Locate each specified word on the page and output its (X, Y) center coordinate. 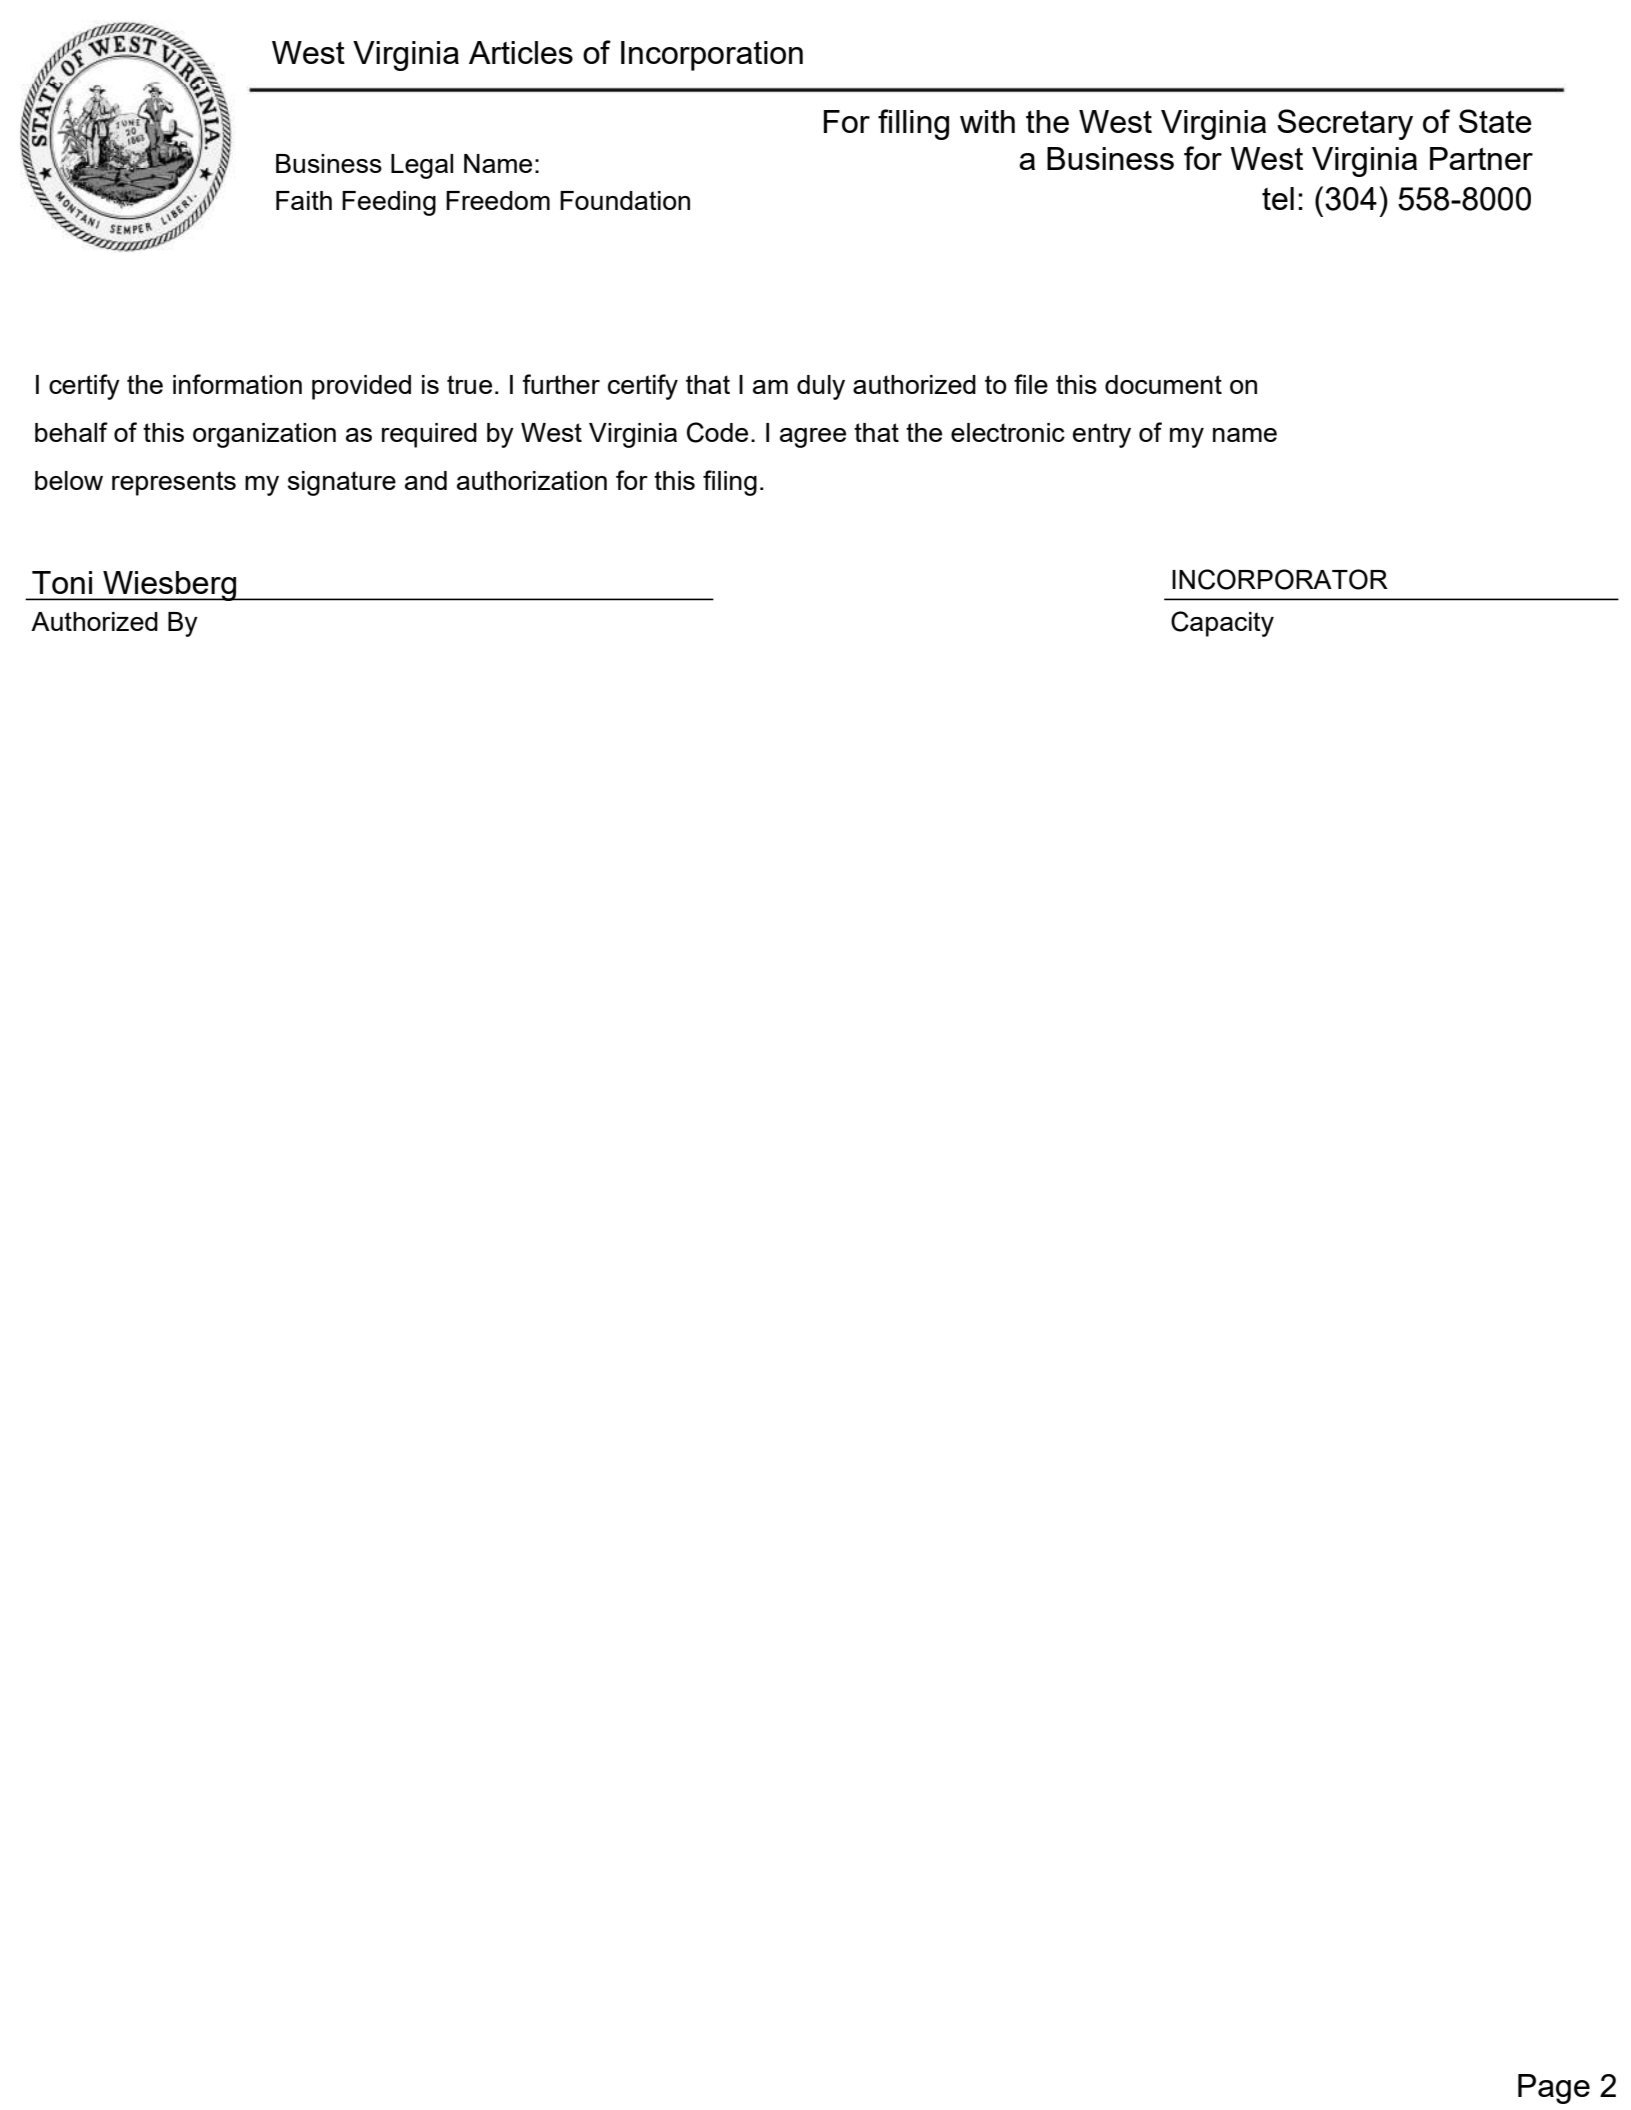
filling (913, 124)
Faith (304, 200)
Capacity (1222, 624)
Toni (62, 582)
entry (1102, 435)
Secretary (1345, 124)
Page (1554, 2089)
